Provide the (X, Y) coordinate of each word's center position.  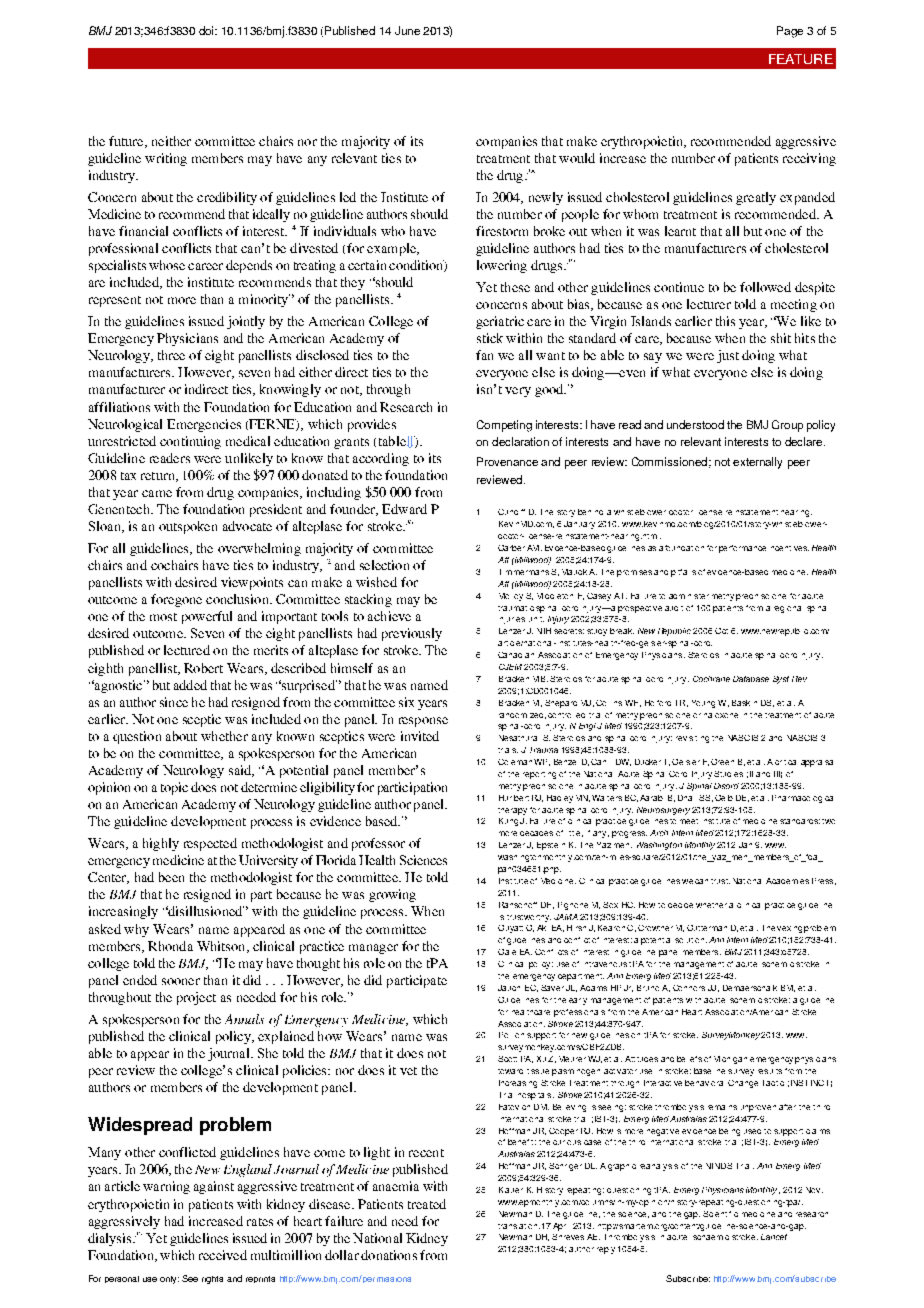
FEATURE (801, 59)
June (407, 30)
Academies (787, 881)
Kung (508, 822)
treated (427, 1204)
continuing (190, 442)
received (223, 1255)
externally (757, 463)
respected (210, 844)
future (127, 142)
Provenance (507, 461)
